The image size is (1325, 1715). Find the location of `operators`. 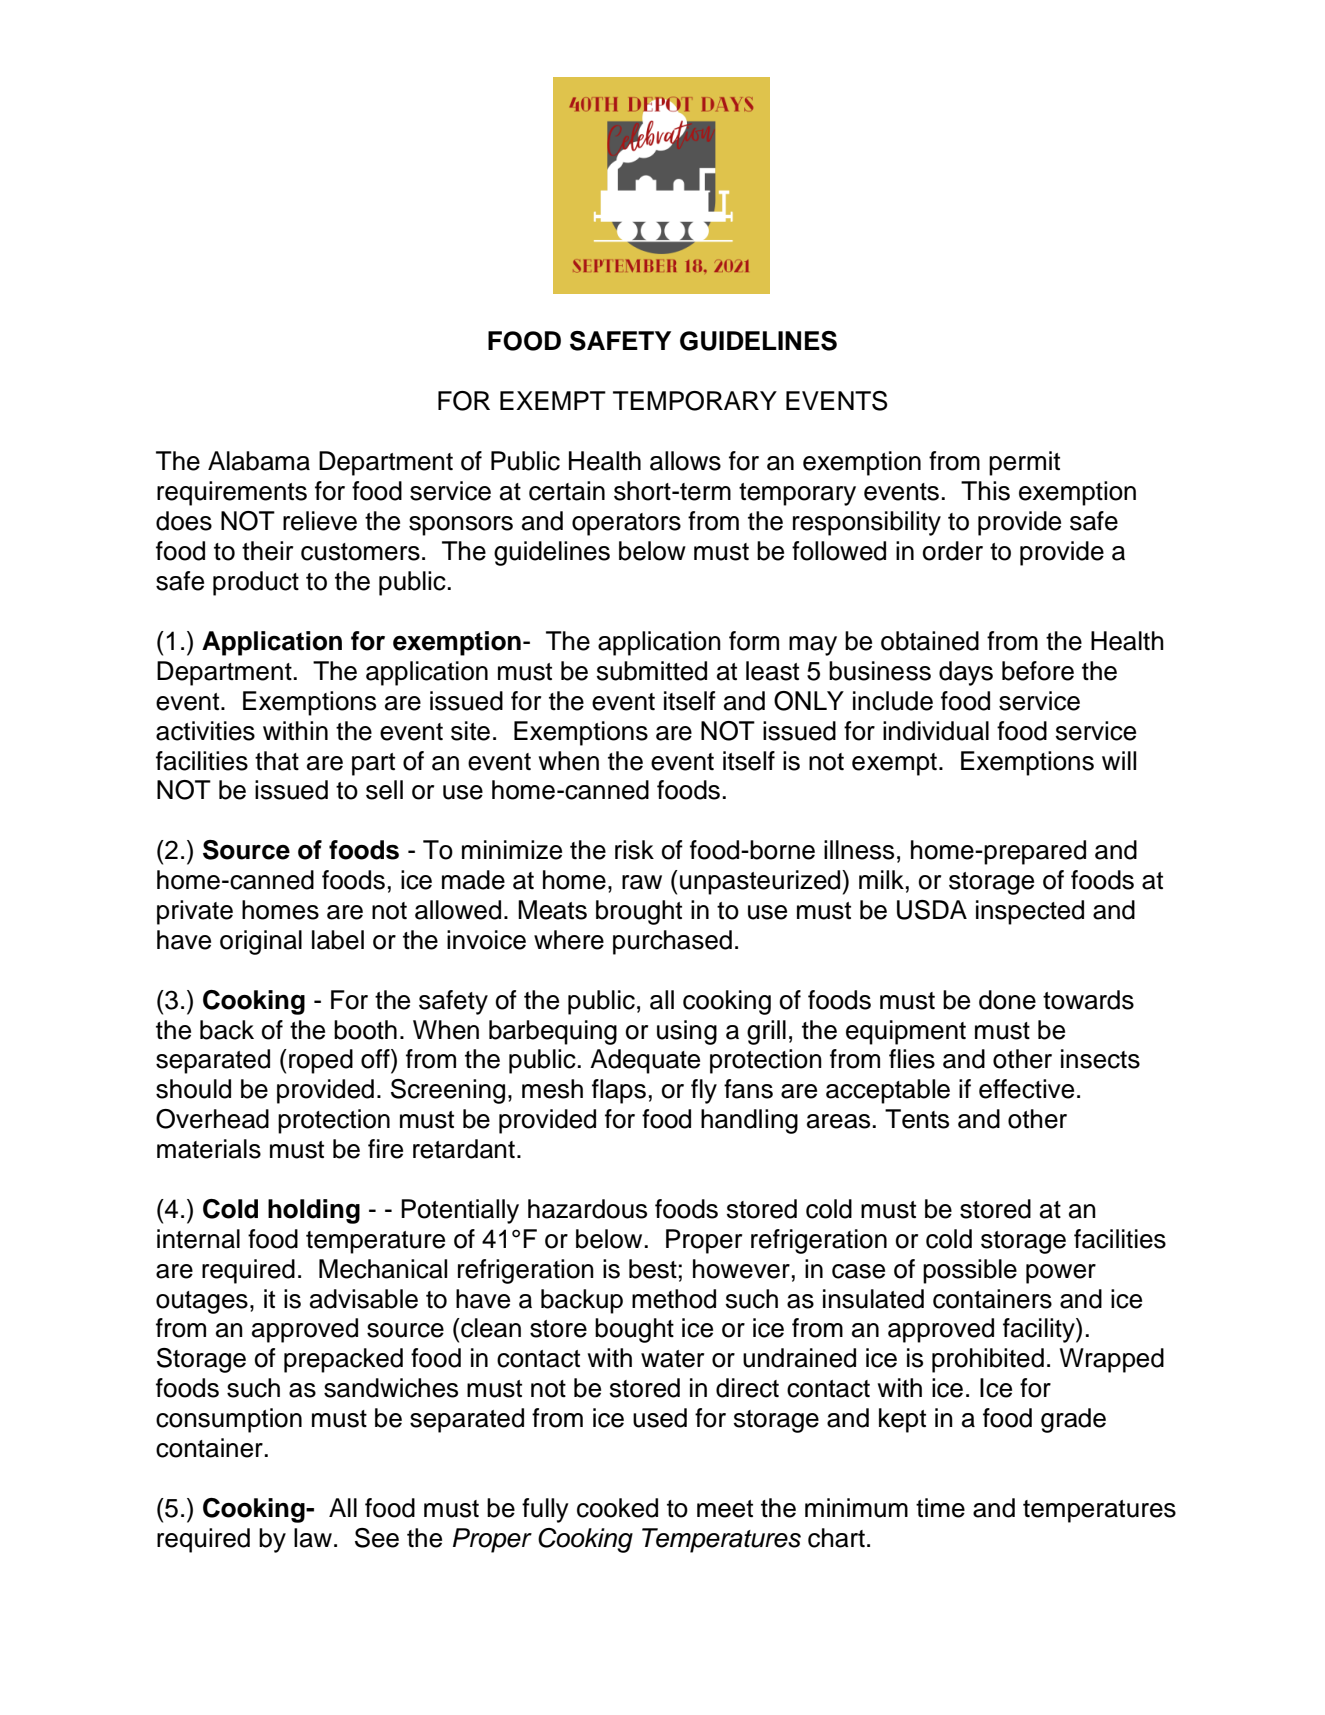

operators is located at coordinates (626, 524).
